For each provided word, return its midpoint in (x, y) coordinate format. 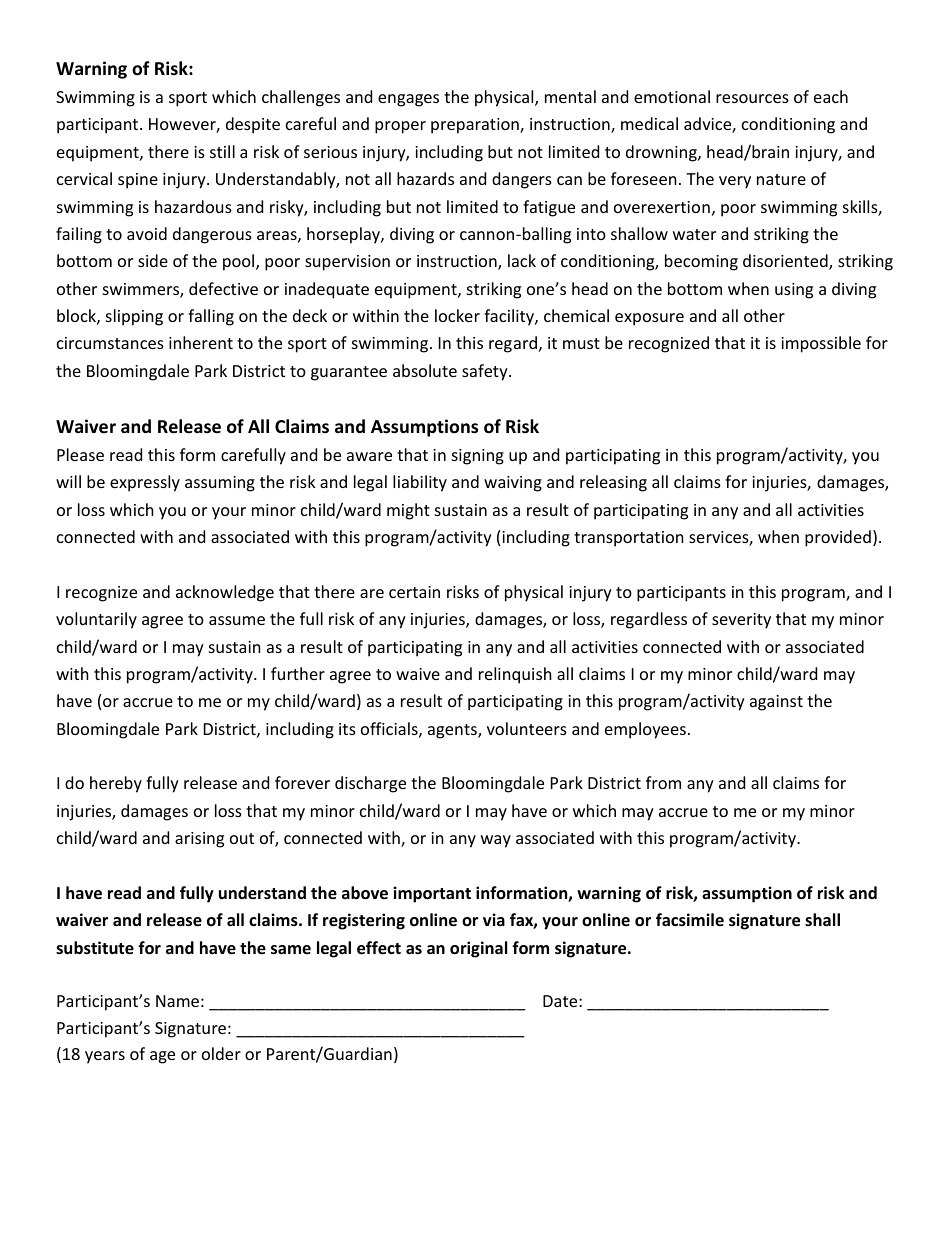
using (794, 291)
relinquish (515, 675)
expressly (145, 483)
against (776, 703)
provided (838, 538)
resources (752, 98)
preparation (476, 126)
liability (420, 483)
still (222, 151)
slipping (134, 317)
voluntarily (96, 620)
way (496, 841)
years (105, 1057)
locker (457, 315)
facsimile (690, 920)
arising (199, 840)
